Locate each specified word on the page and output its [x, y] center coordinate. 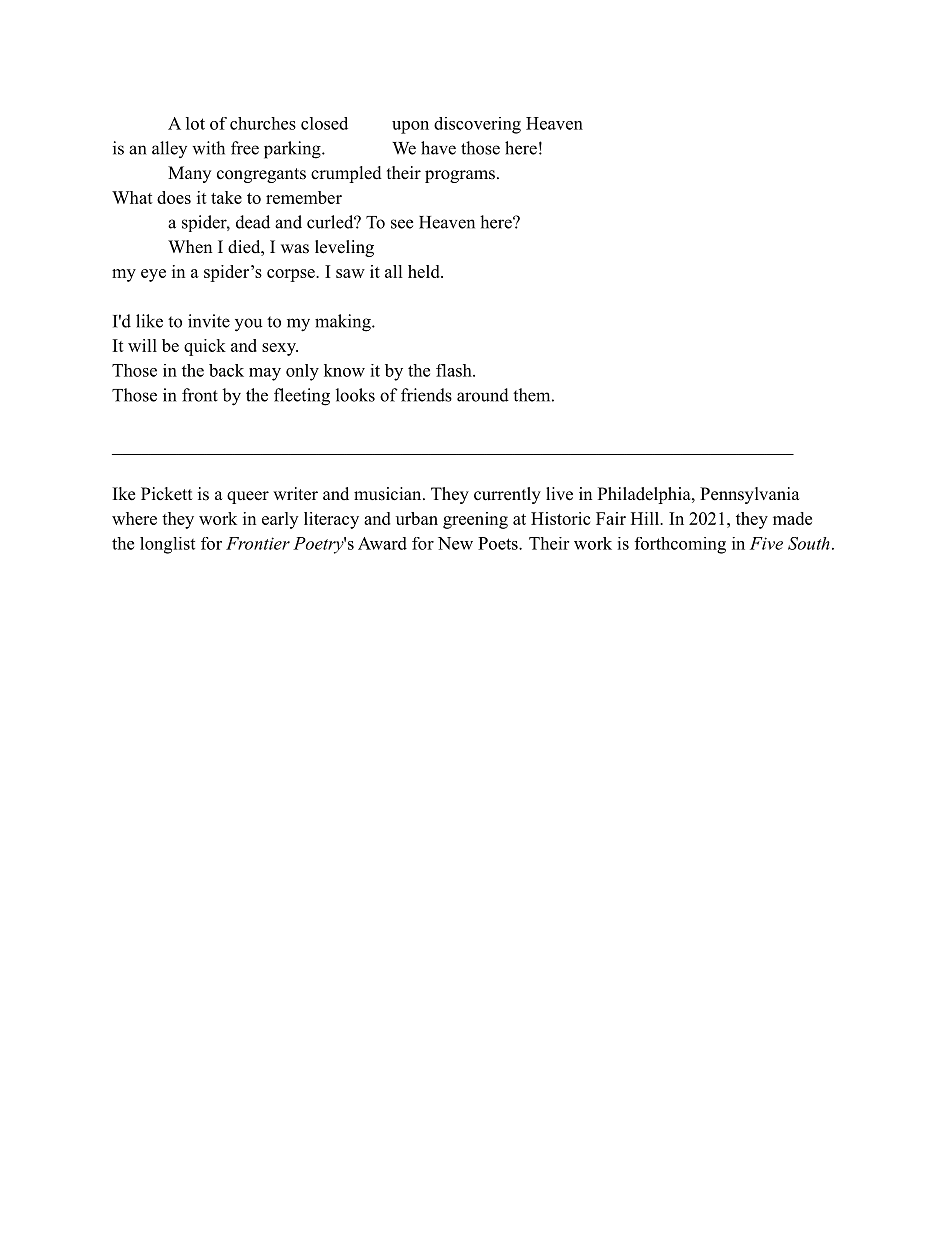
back [226, 370]
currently [507, 495]
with [208, 148]
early [280, 520]
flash [455, 370]
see [402, 224]
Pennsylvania [750, 495]
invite [209, 321]
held [425, 271]
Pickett [166, 494]
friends [426, 395]
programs [460, 176]
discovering [477, 125]
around [483, 395]
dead [253, 222]
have [438, 148]
